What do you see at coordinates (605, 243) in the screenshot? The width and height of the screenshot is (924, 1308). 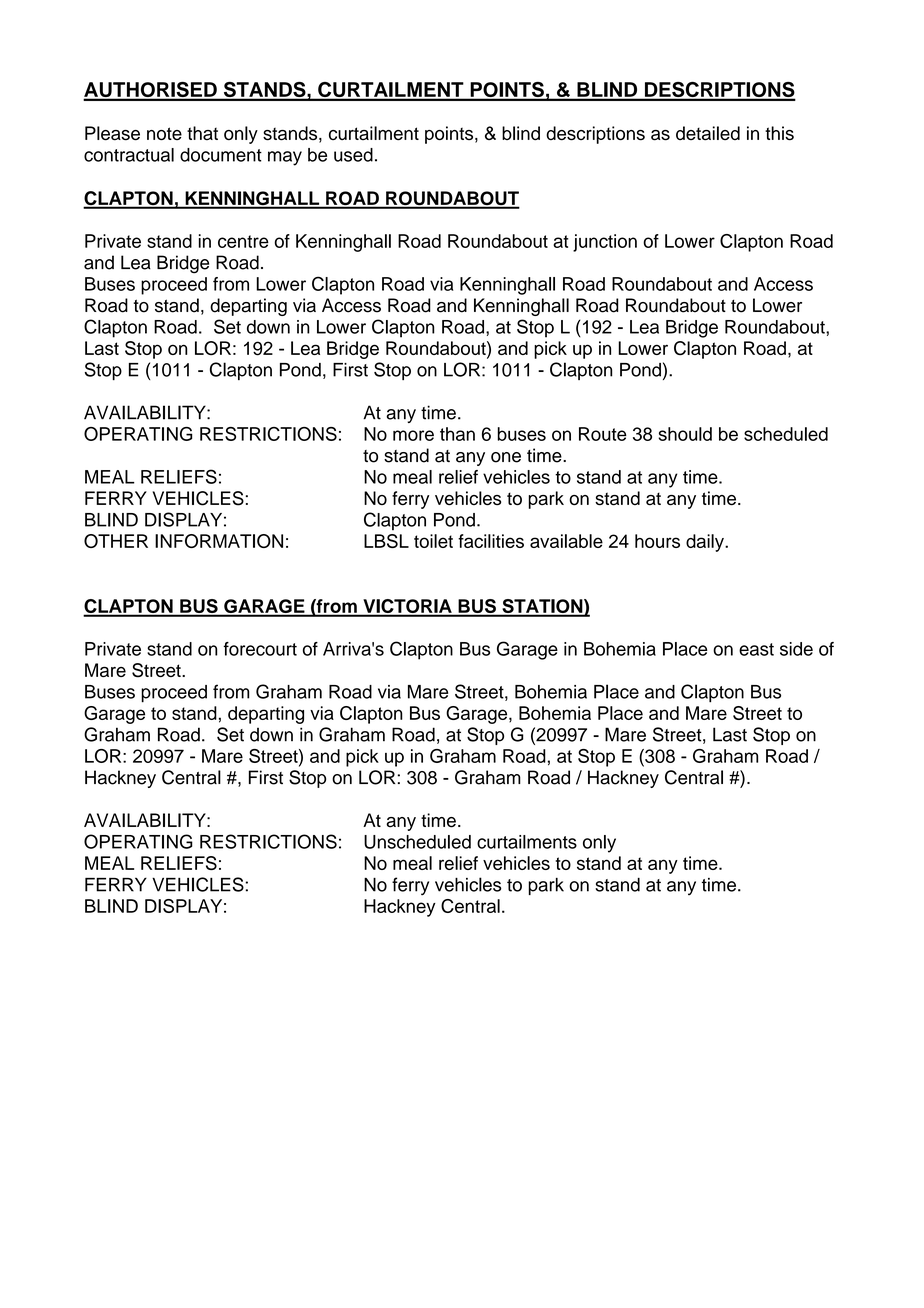 I see `junction` at bounding box center [605, 243].
